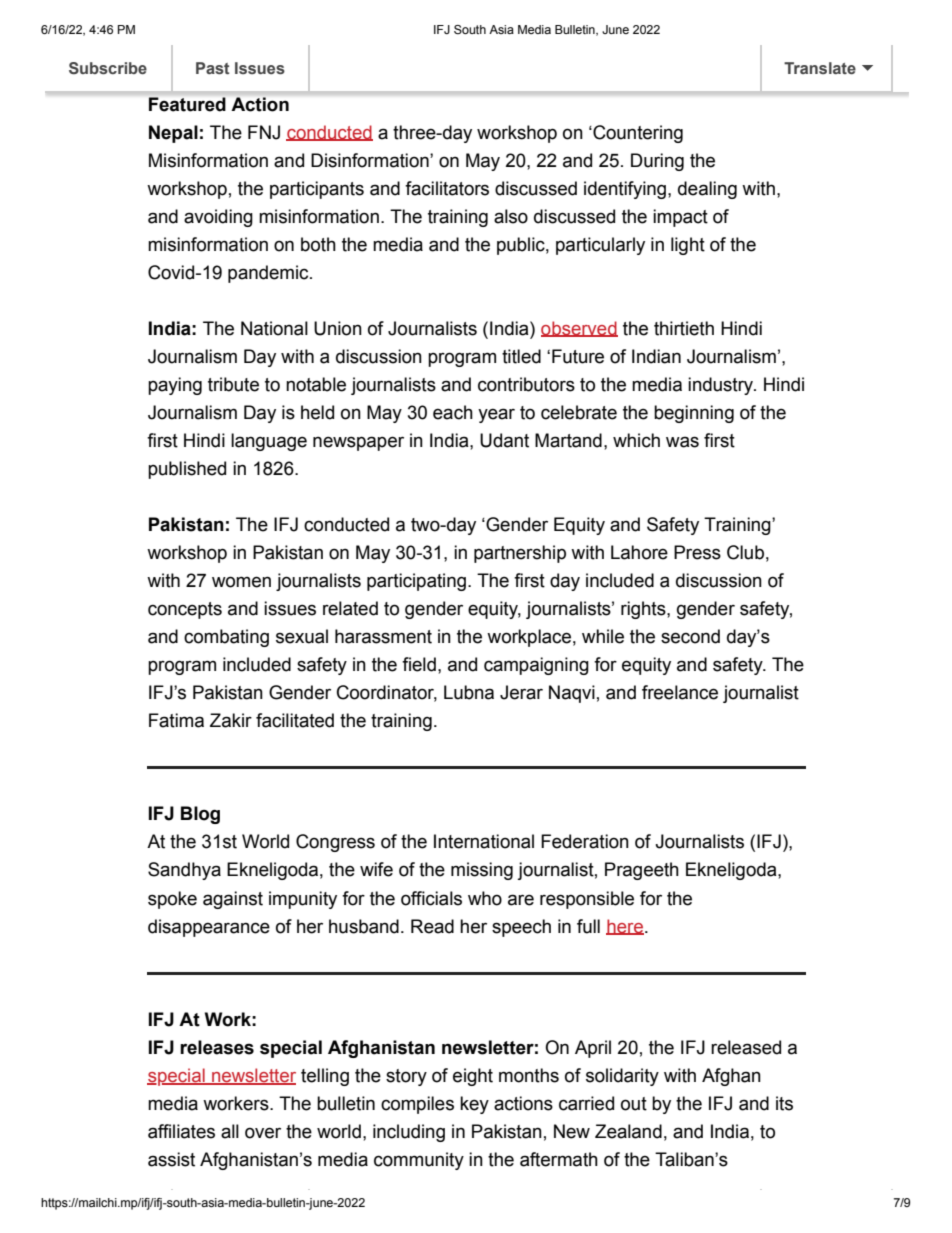 Image resolution: width=952 pixels, height=1233 pixels. What do you see at coordinates (185, 610) in the screenshot?
I see `concepts` at bounding box center [185, 610].
